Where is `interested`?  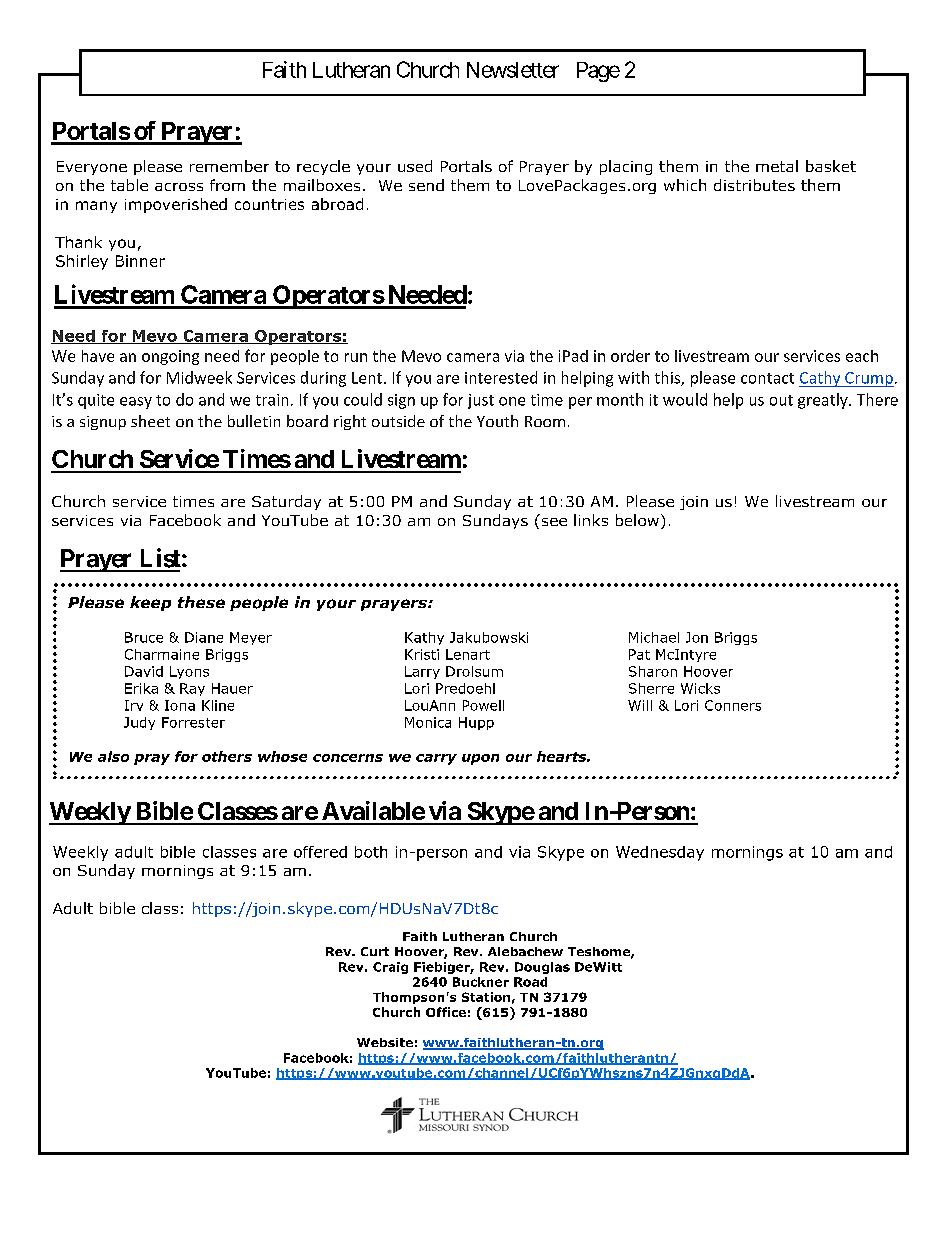
interested is located at coordinates (501, 377).
